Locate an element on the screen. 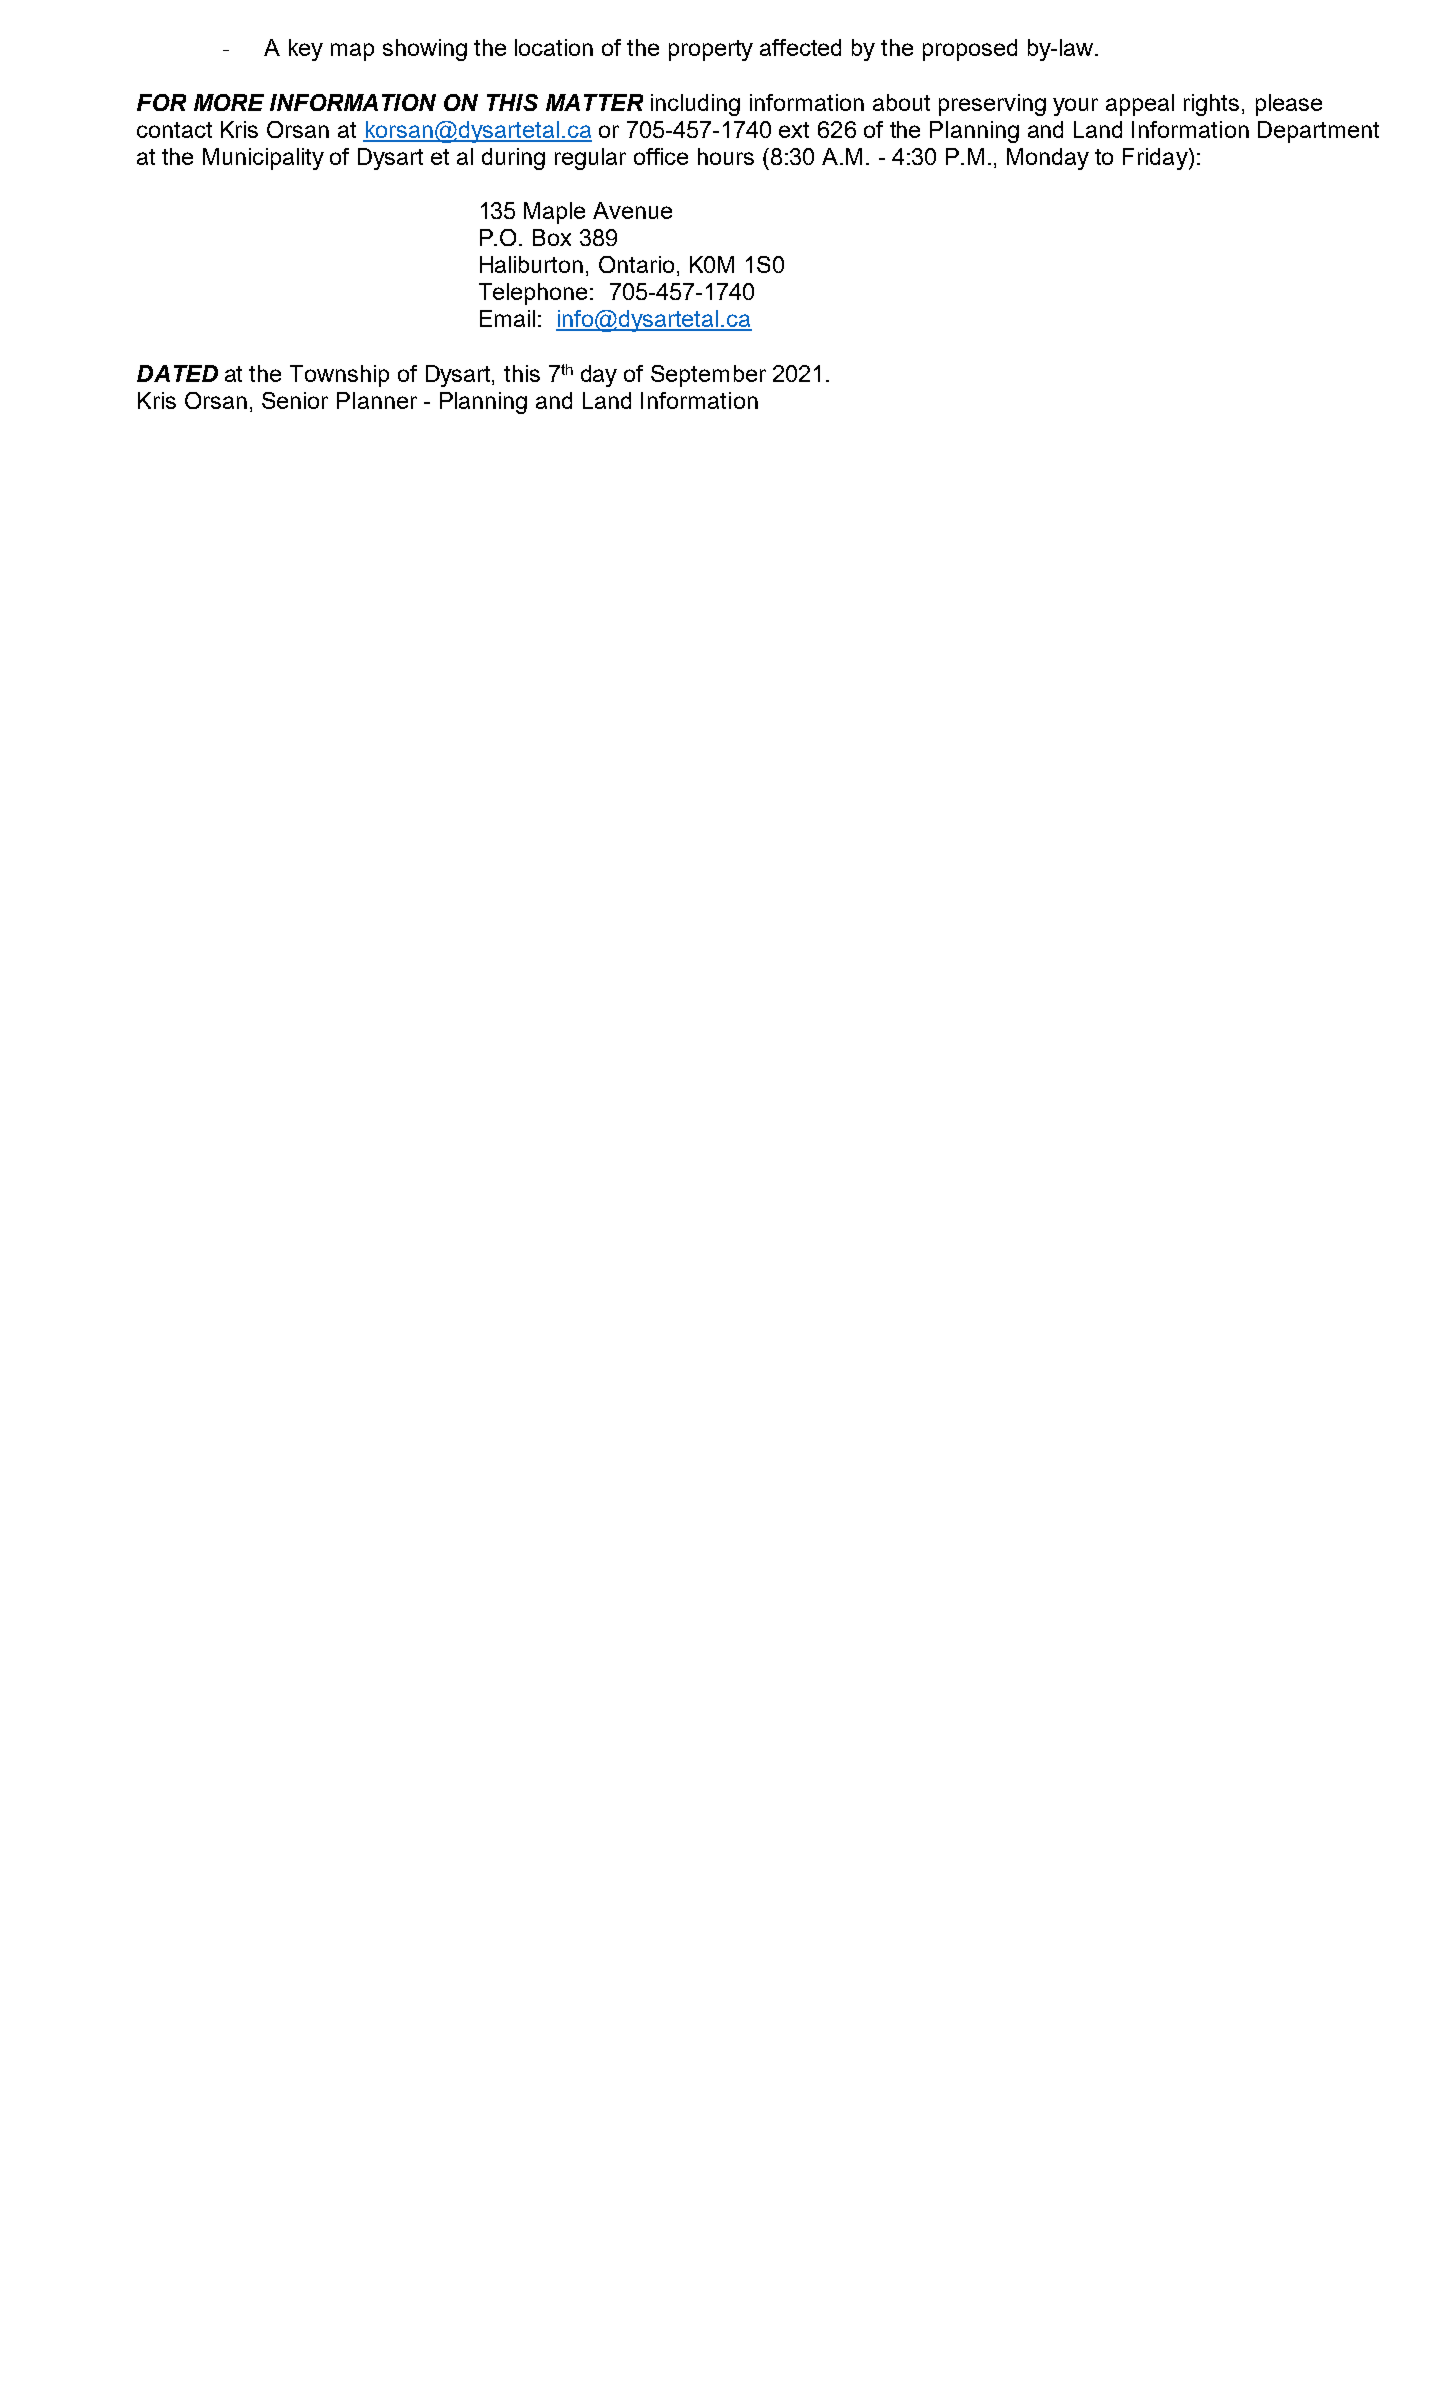 The image size is (1450, 2389). September is located at coordinates (708, 376).
